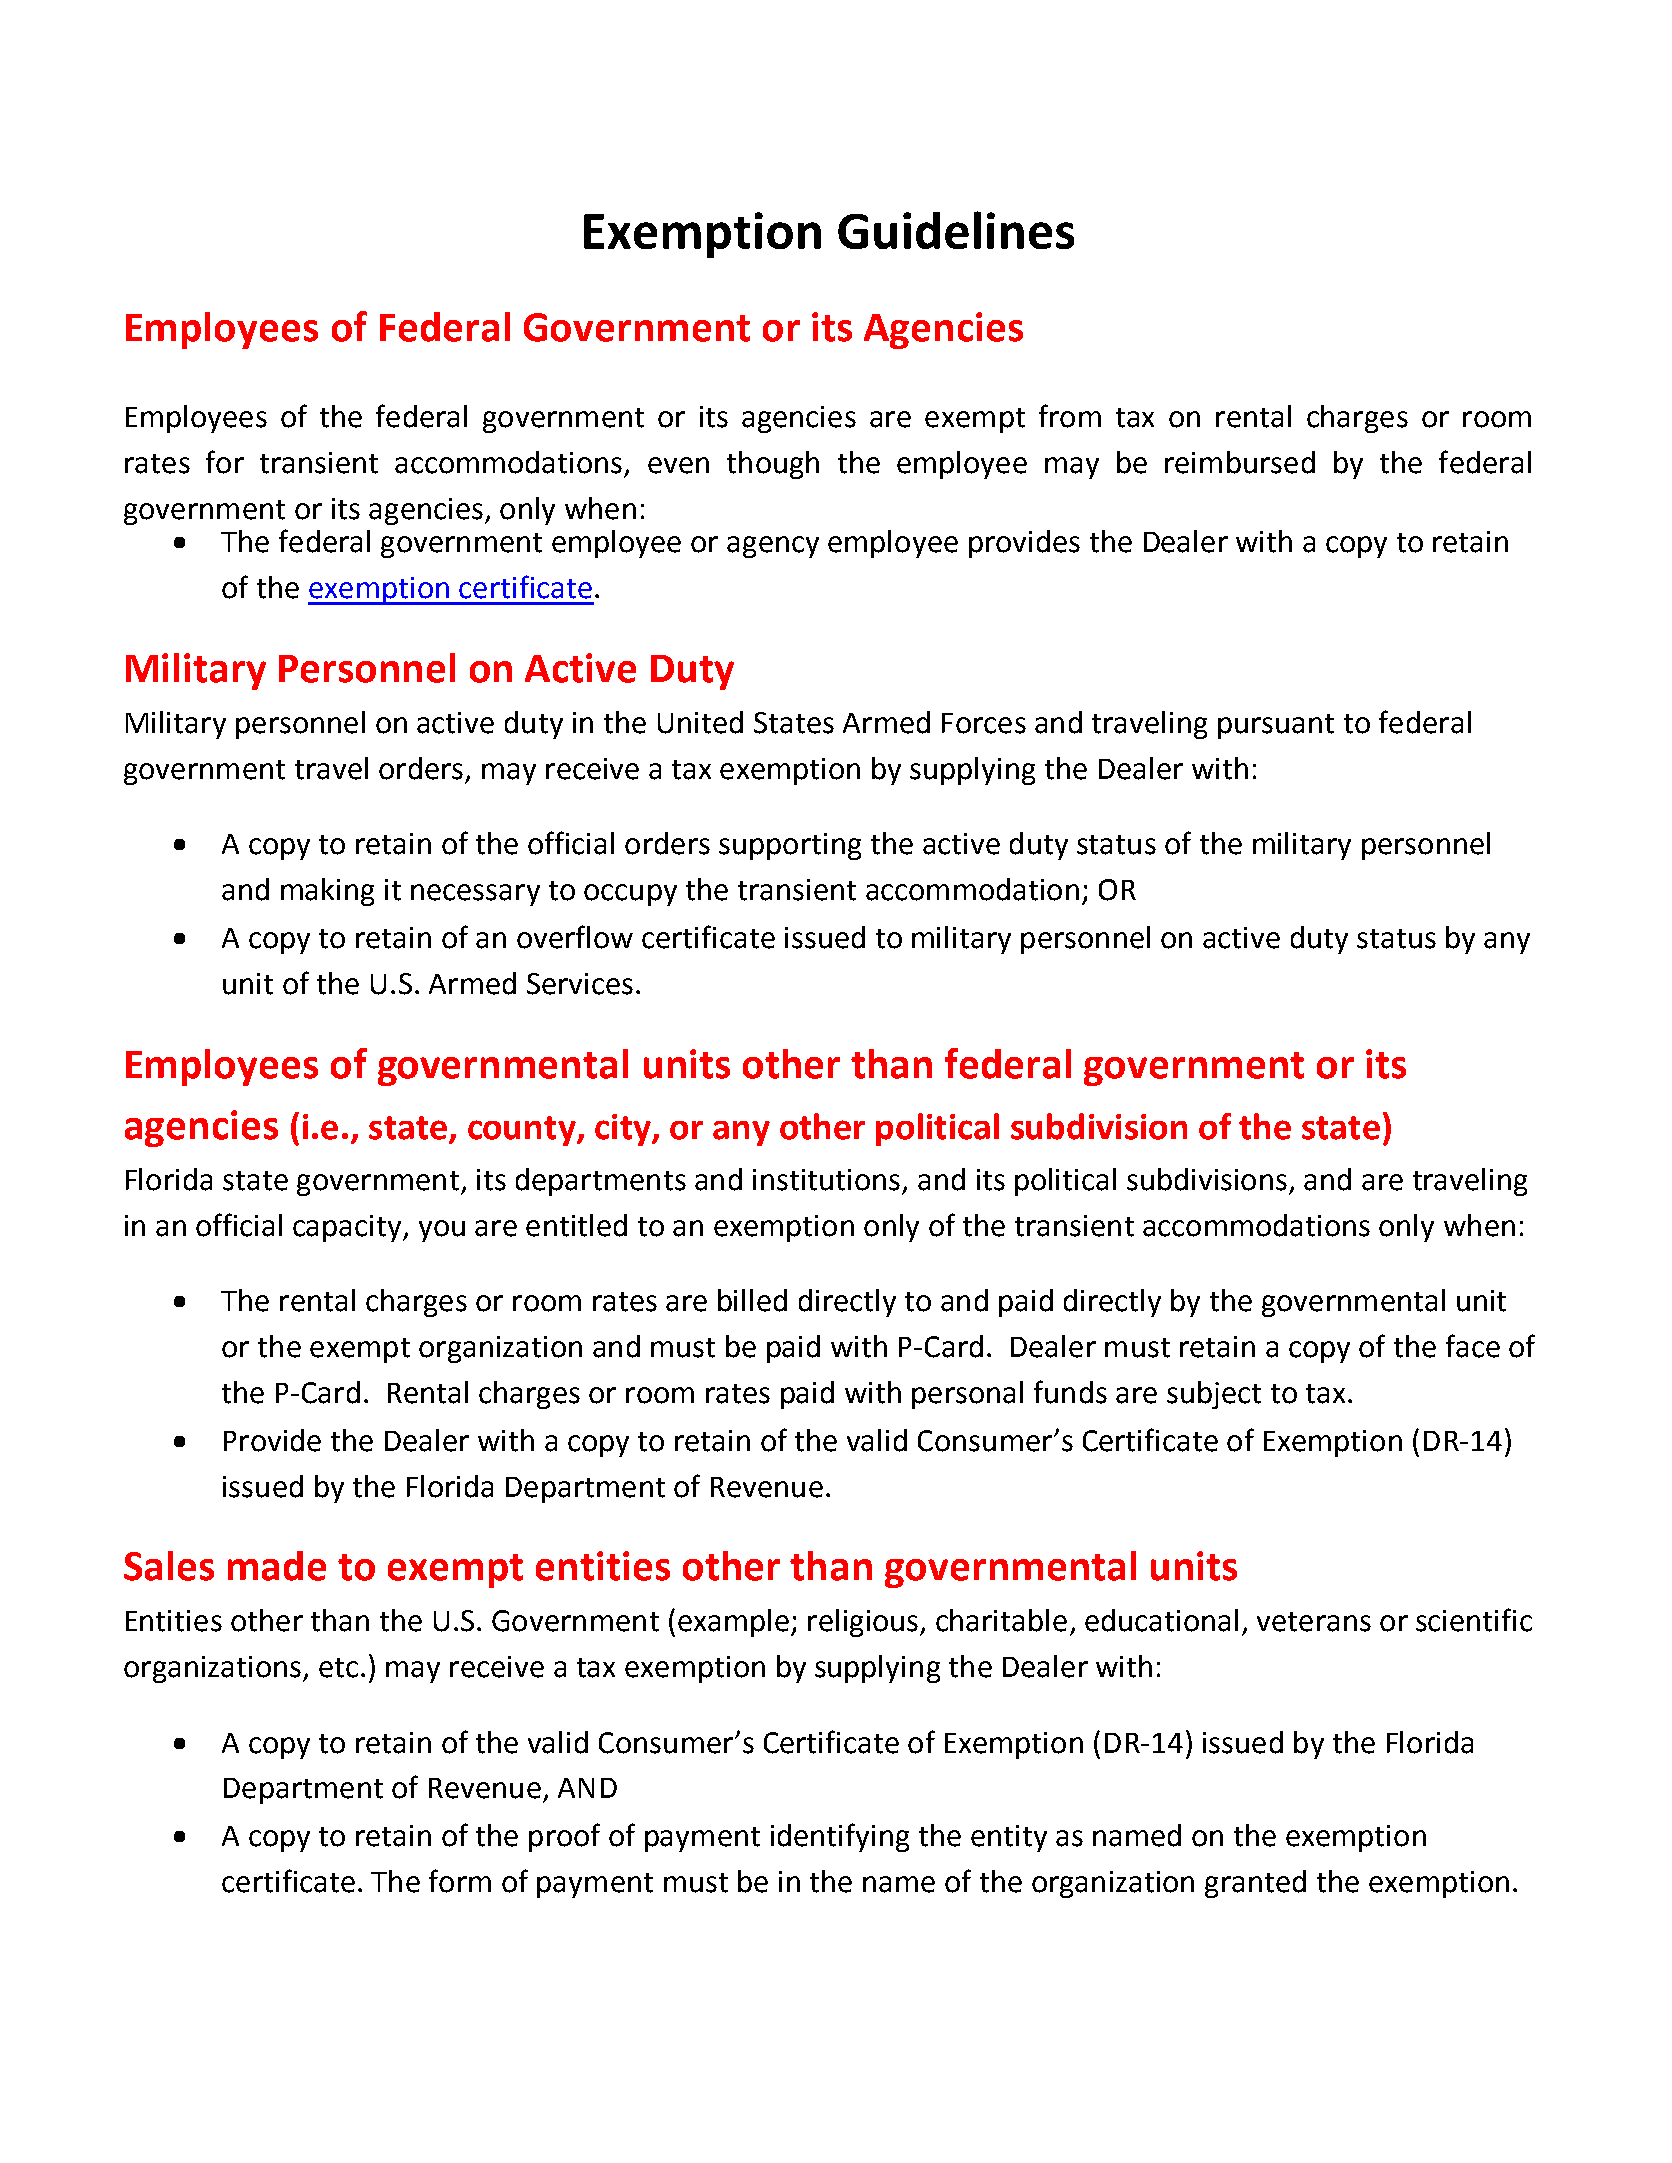 The width and height of the screenshot is (1672, 2163). What do you see at coordinates (460, 1881) in the screenshot?
I see `form` at bounding box center [460, 1881].
